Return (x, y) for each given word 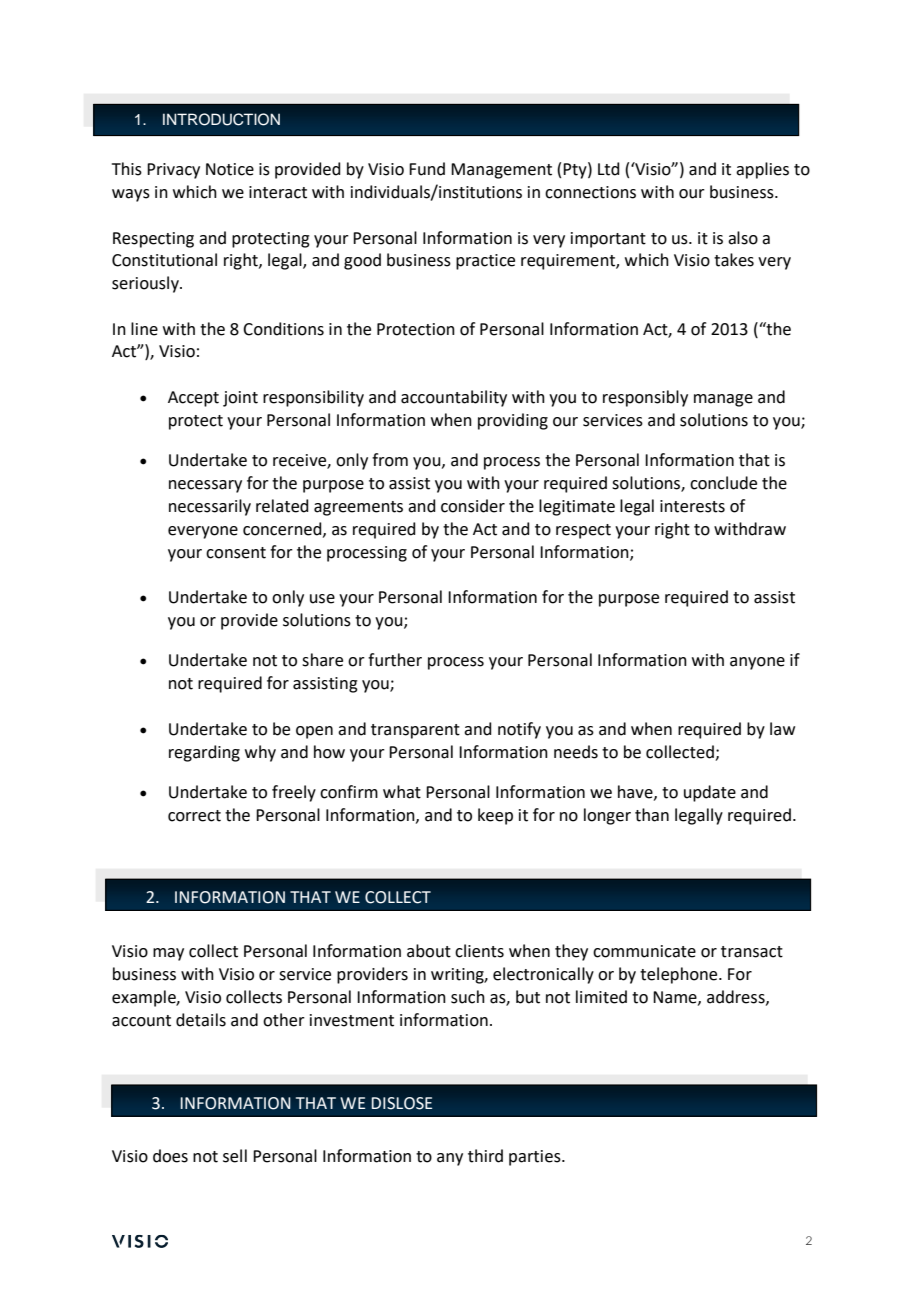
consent (236, 553)
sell (235, 1156)
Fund (427, 169)
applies (762, 170)
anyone (757, 663)
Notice (230, 169)
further (395, 660)
